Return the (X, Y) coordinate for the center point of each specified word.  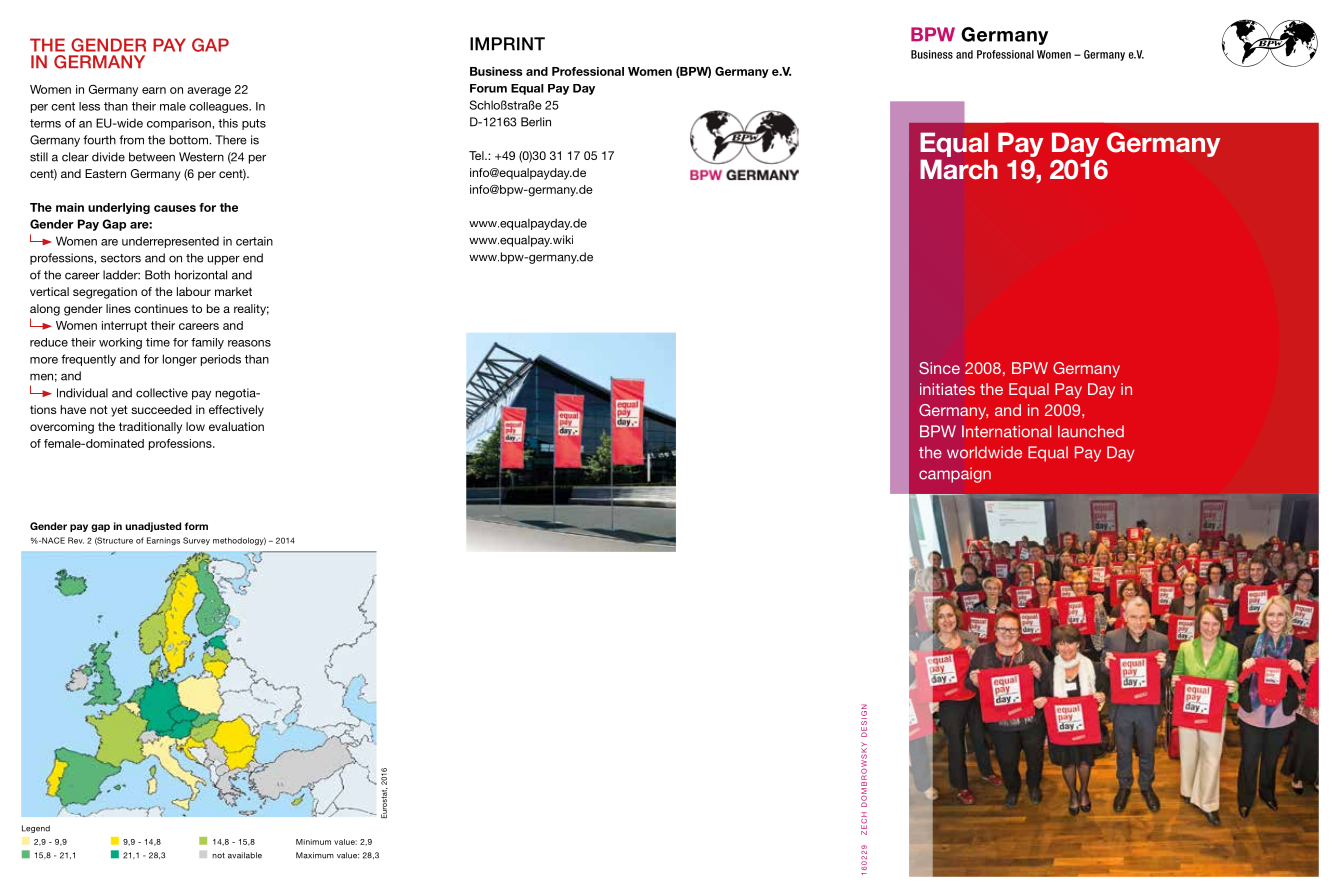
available (245, 855)
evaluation (236, 426)
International (1007, 431)
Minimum (313, 842)
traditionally (150, 428)
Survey (196, 541)
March (959, 169)
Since (939, 368)
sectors (121, 258)
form (196, 526)
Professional (588, 71)
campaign (955, 475)
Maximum (315, 855)
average (209, 92)
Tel (477, 155)
